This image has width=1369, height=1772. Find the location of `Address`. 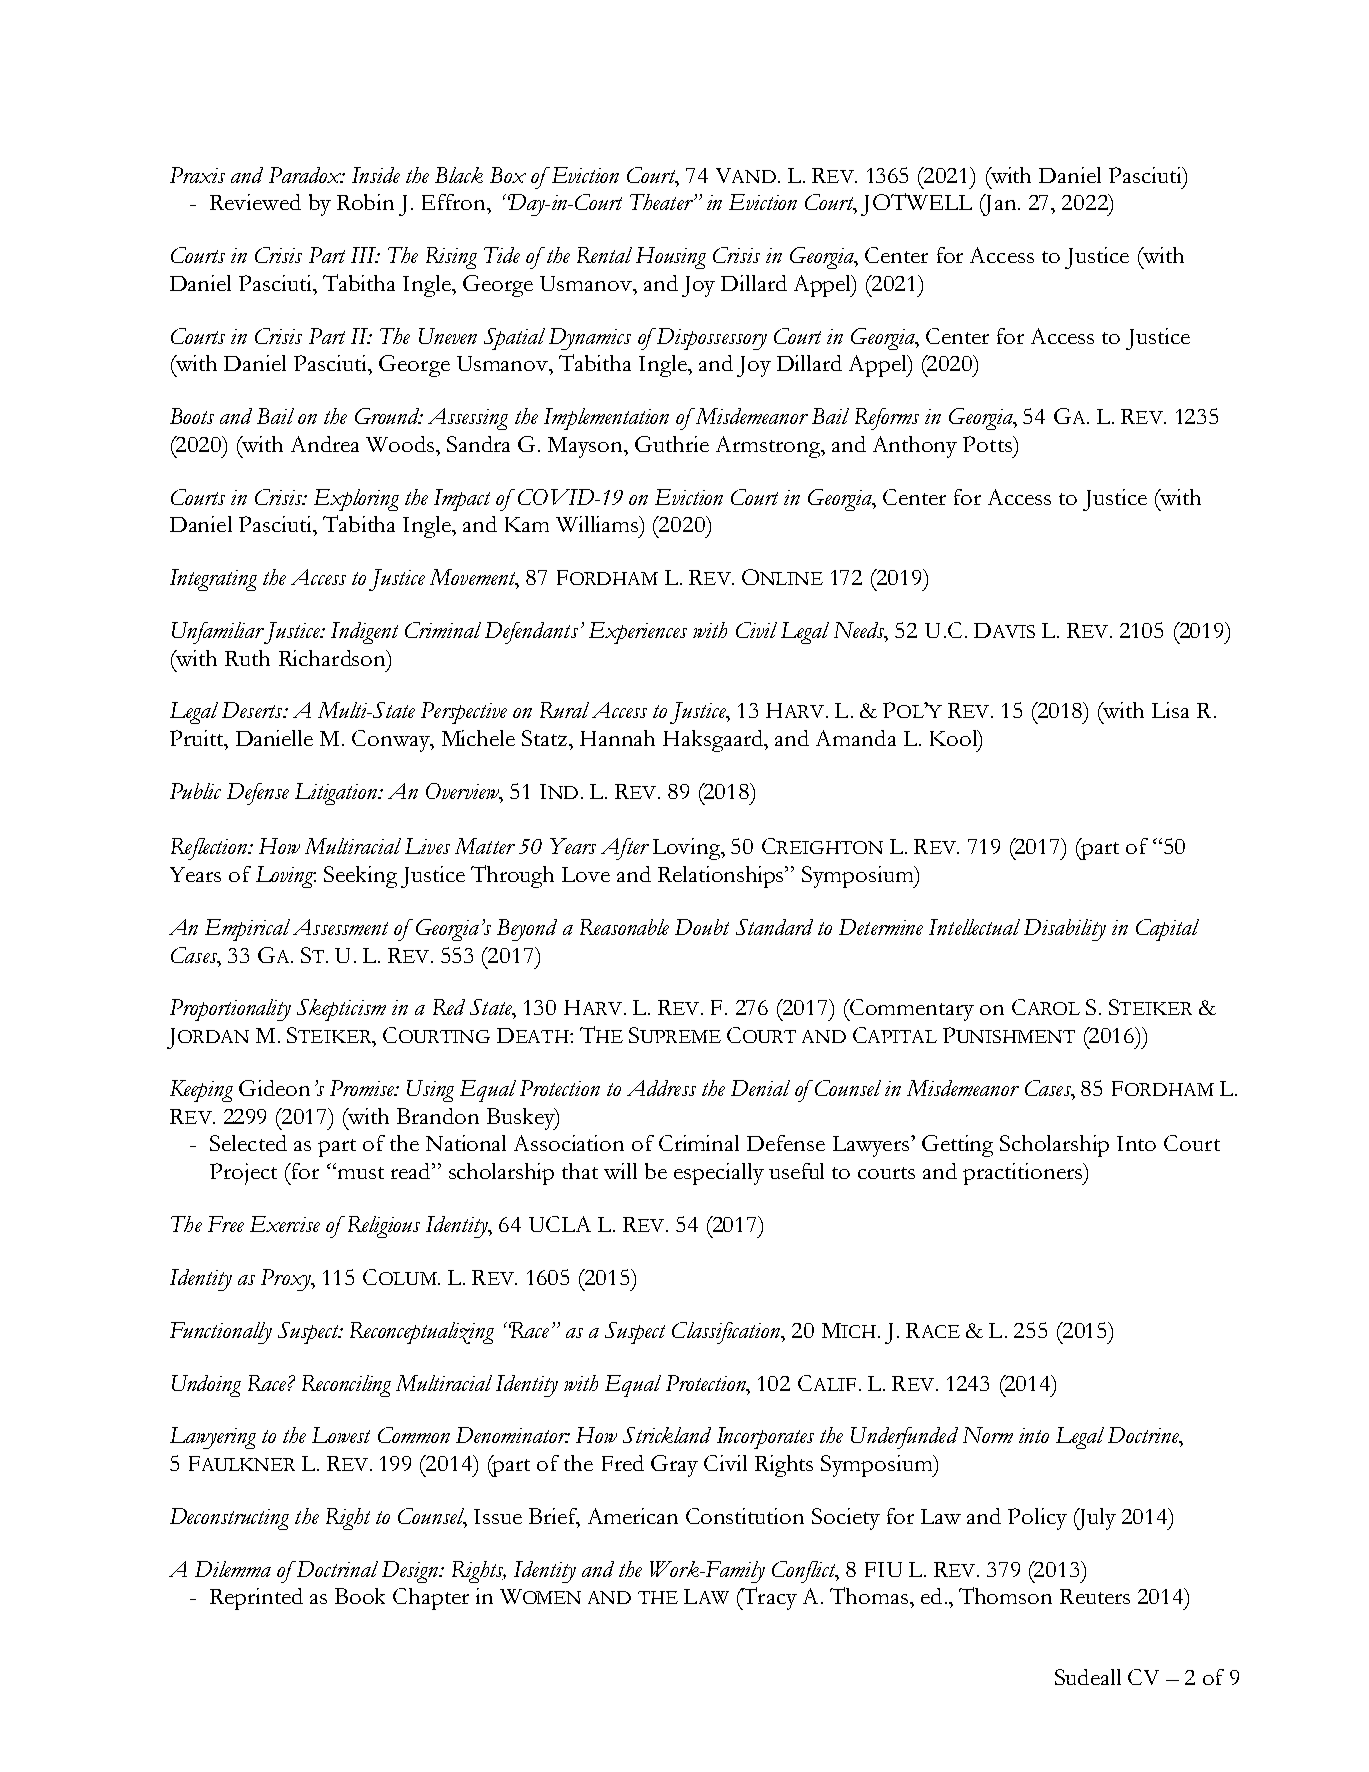

Address is located at coordinates (661, 1088).
